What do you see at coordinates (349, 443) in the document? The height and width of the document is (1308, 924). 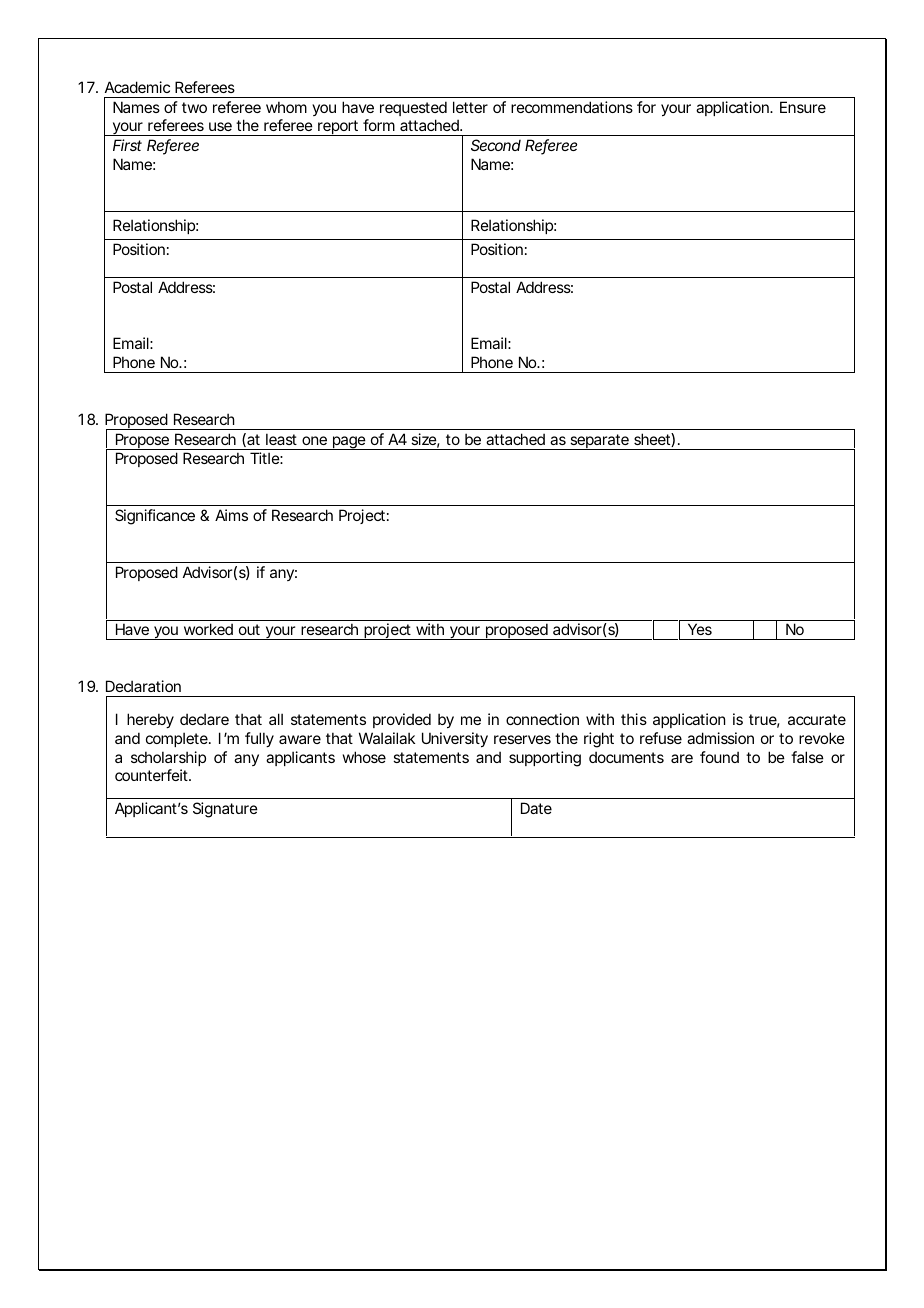 I see `page` at bounding box center [349, 443].
